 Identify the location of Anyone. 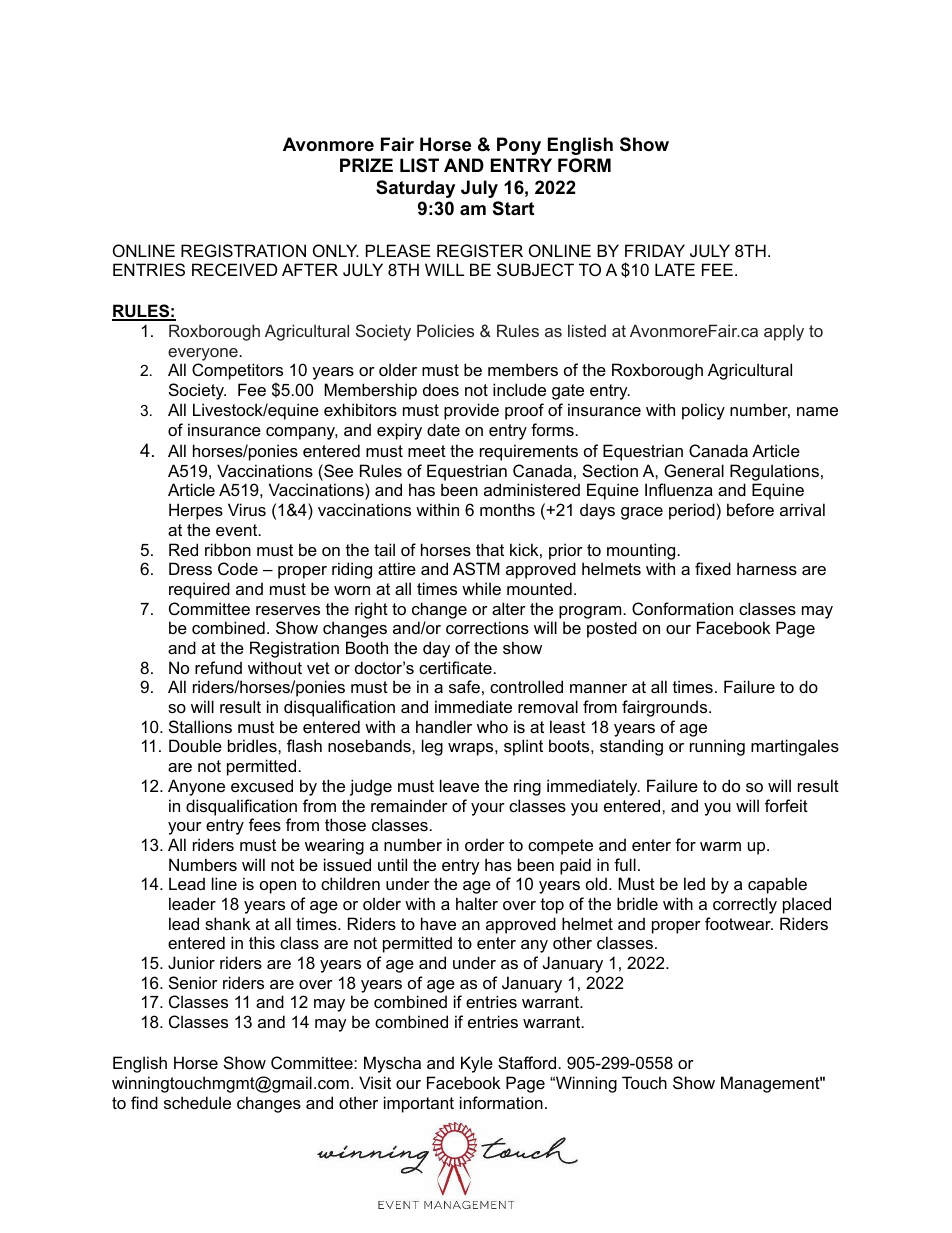
(196, 787).
